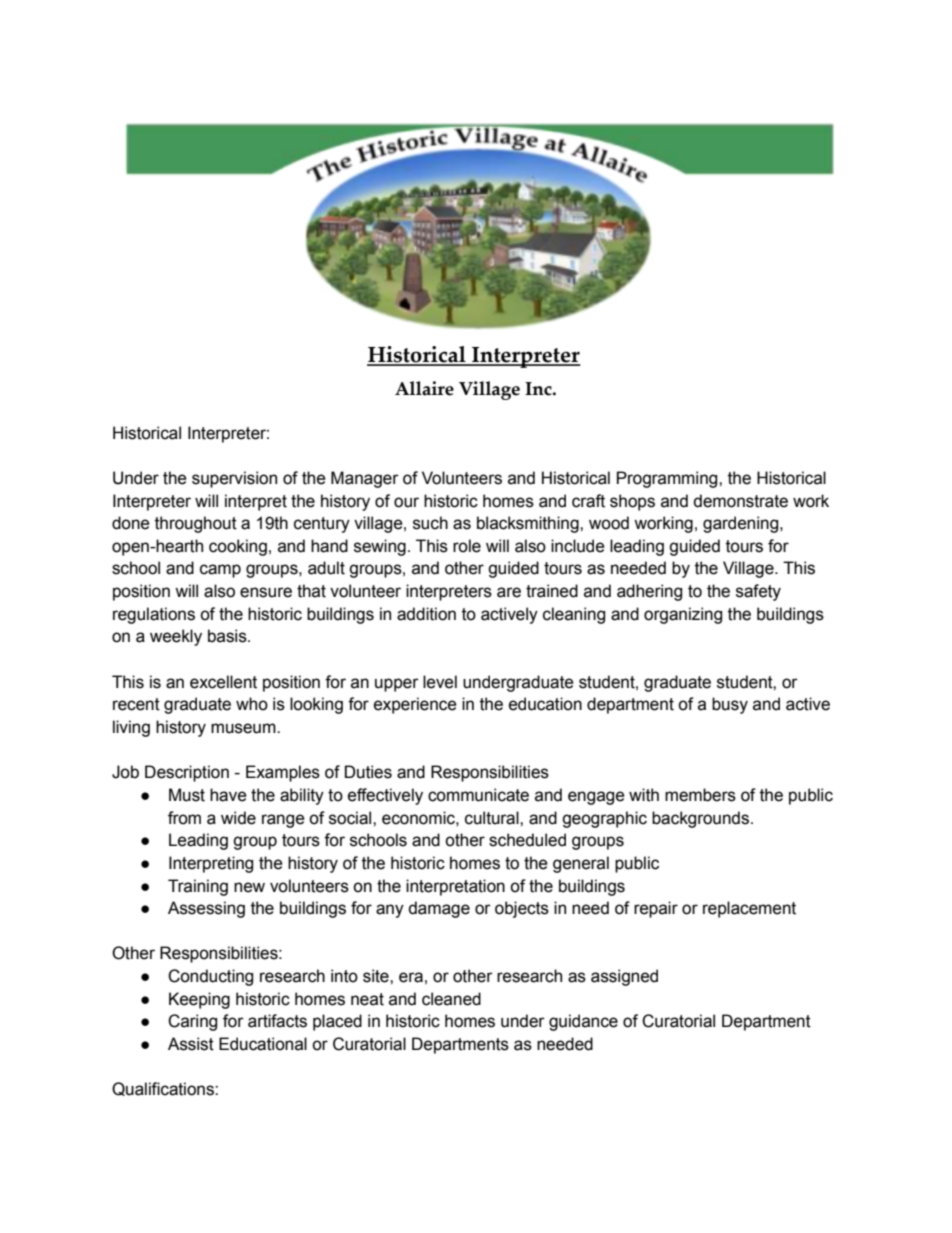 This page has width=952, height=1233. What do you see at coordinates (730, 705) in the page?
I see `busy` at bounding box center [730, 705].
